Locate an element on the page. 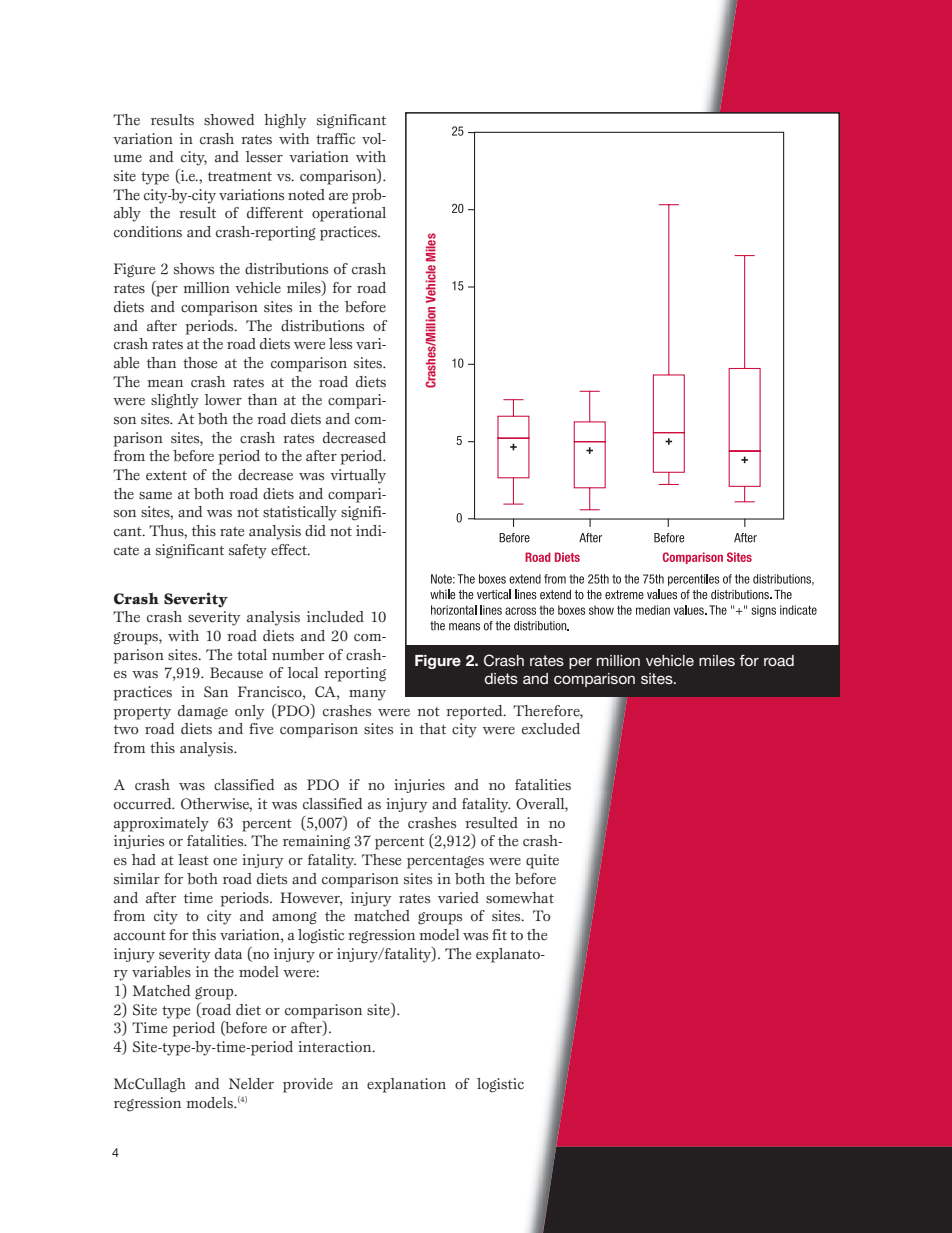  least is located at coordinates (193, 860).
